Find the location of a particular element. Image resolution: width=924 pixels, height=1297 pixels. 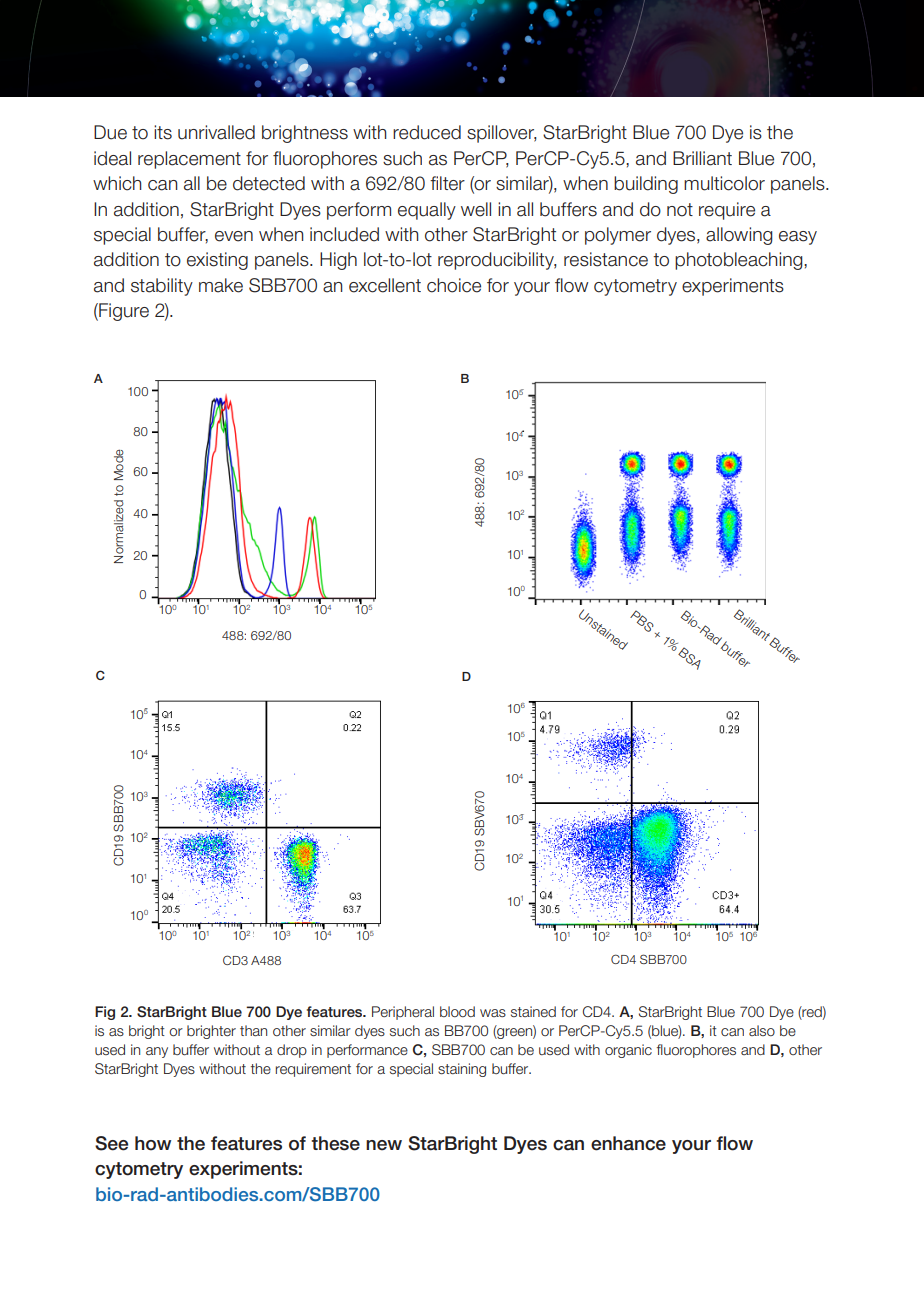

choice is located at coordinates (454, 285).
